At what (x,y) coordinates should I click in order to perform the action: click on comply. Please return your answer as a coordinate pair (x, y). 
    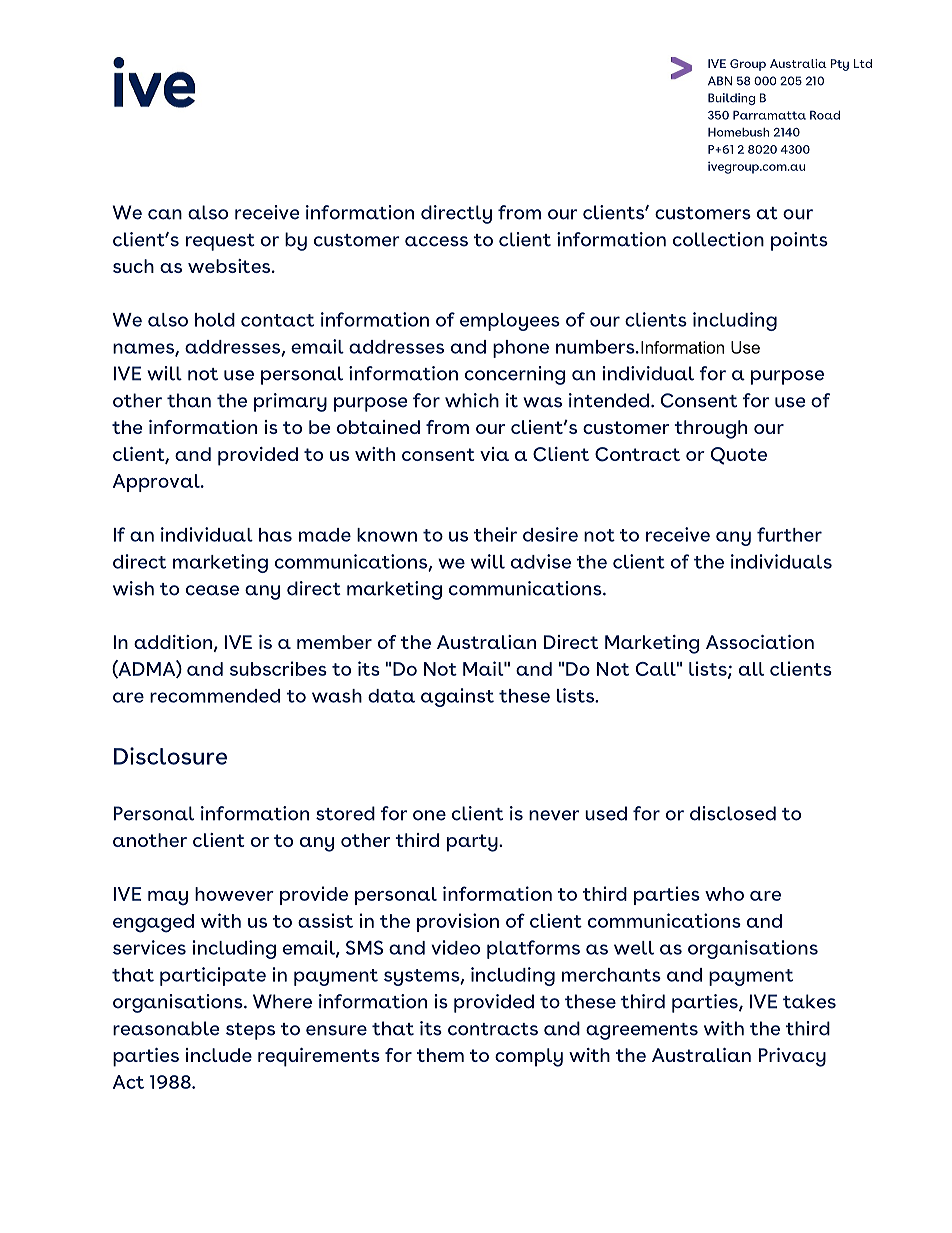
    Looking at the image, I should click on (529, 1057).
